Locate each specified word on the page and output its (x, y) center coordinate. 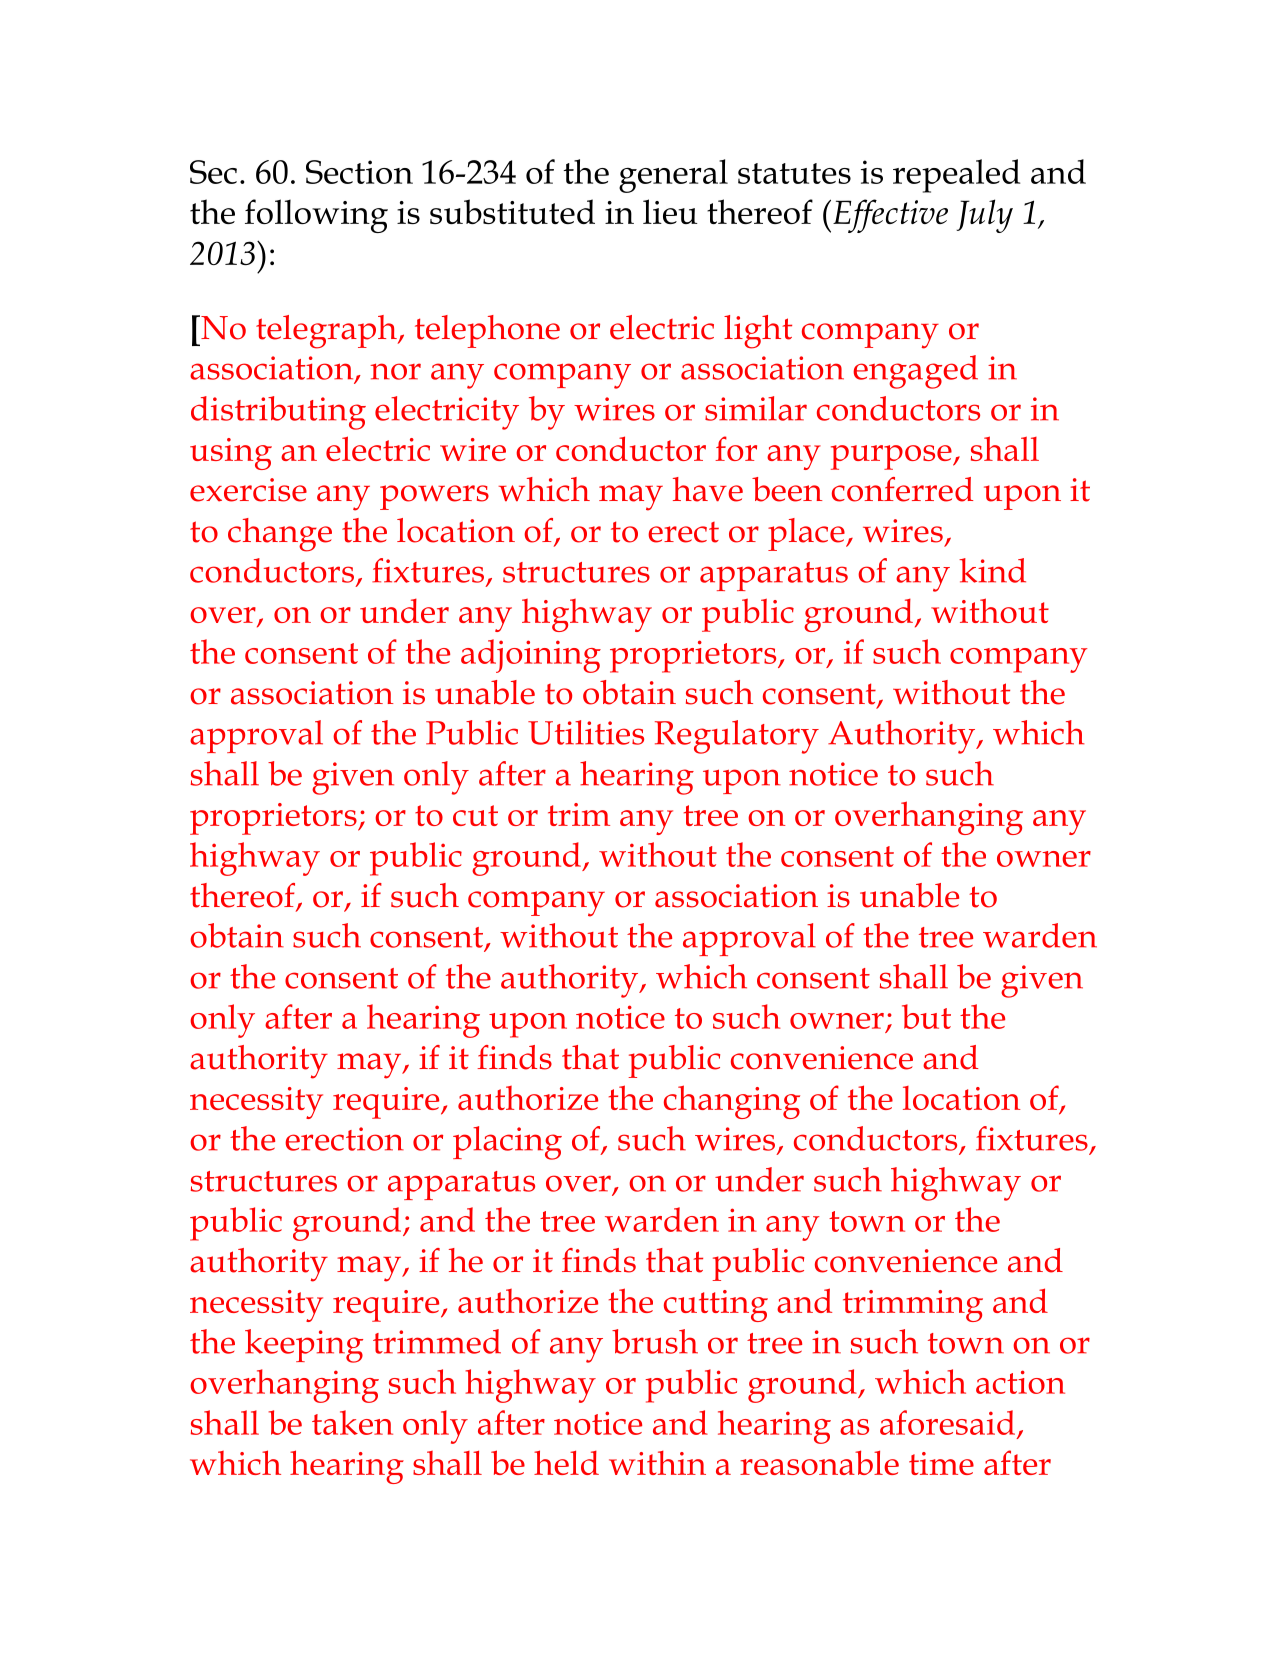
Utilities (586, 732)
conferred (902, 489)
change (280, 535)
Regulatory (737, 737)
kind (992, 570)
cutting (716, 1306)
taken (352, 1422)
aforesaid (947, 1422)
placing (507, 1143)
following (316, 216)
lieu (670, 211)
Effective (890, 216)
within (657, 1462)
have (708, 489)
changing (732, 1102)
